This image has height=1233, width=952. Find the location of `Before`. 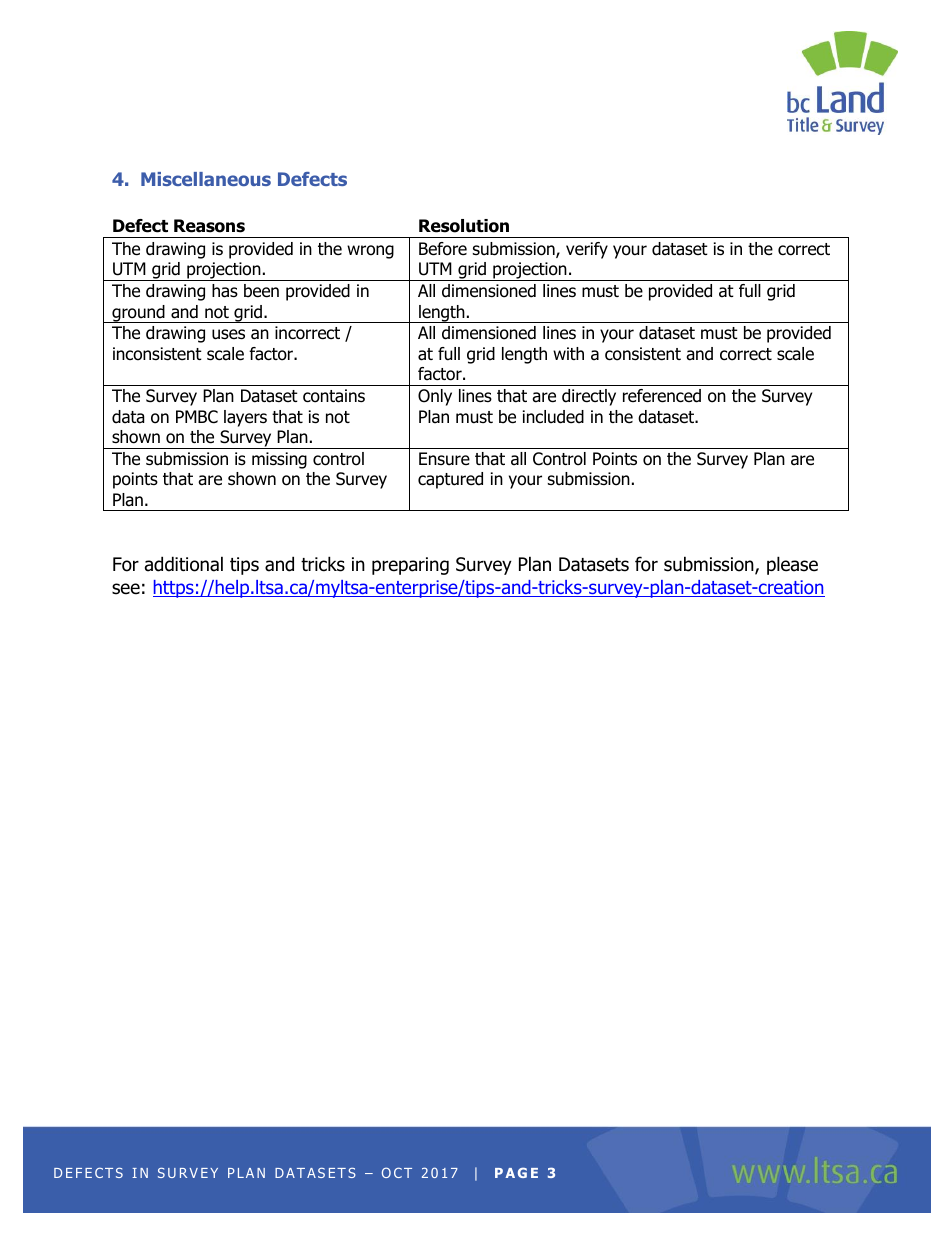

Before is located at coordinates (443, 249).
